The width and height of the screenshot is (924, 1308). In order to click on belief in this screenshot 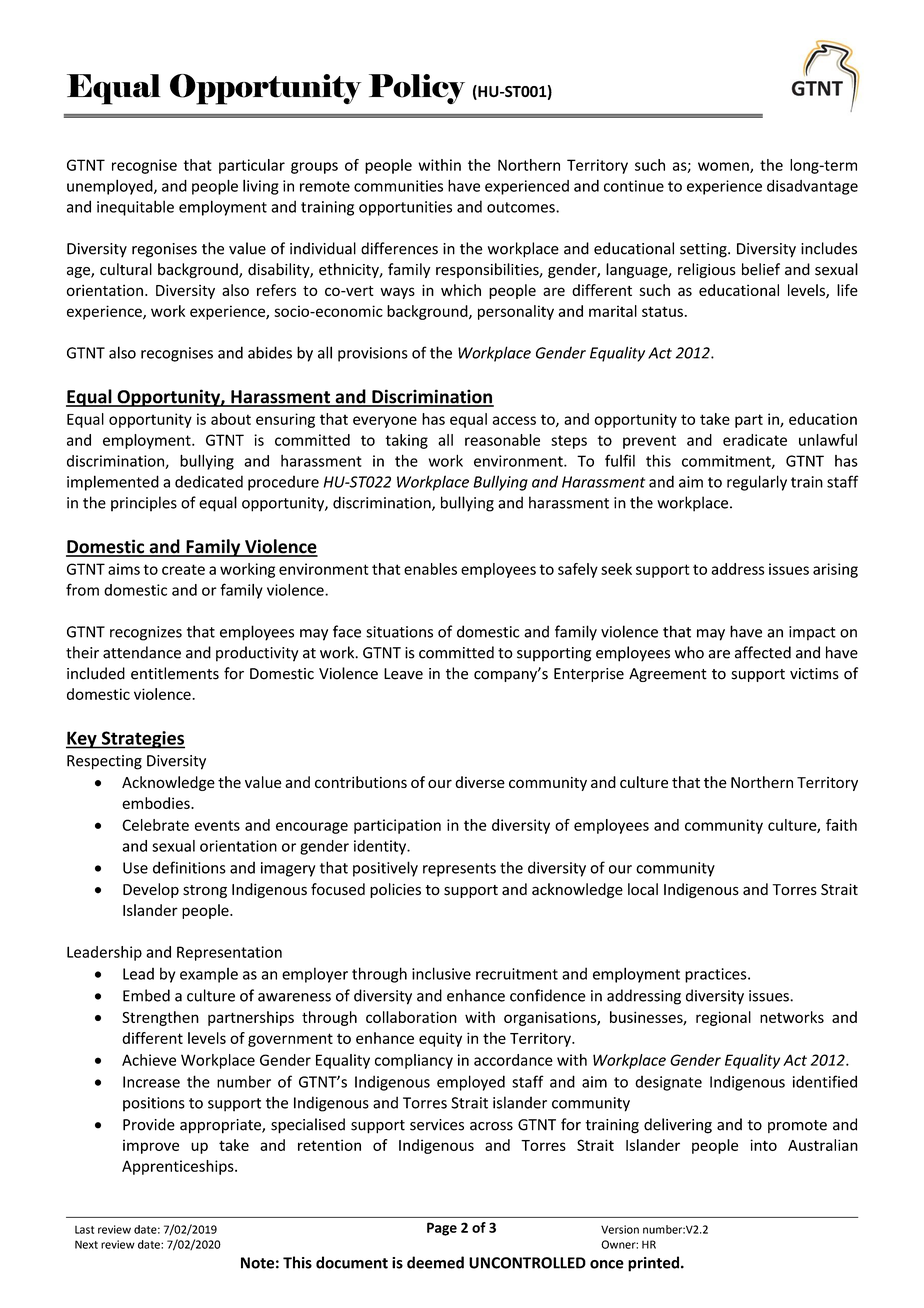, I will do `click(761, 269)`.
